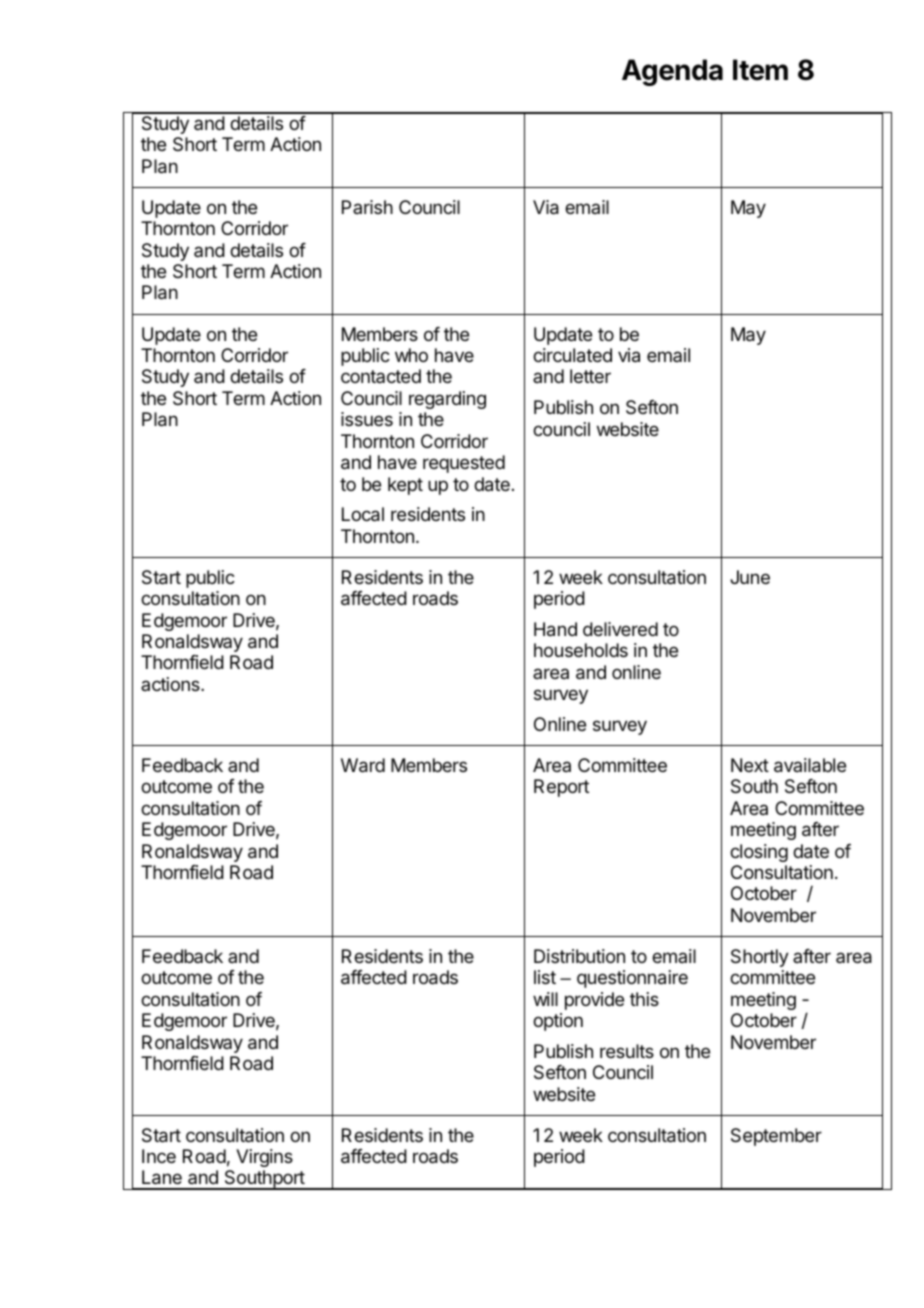  I want to click on closing, so click(759, 853).
